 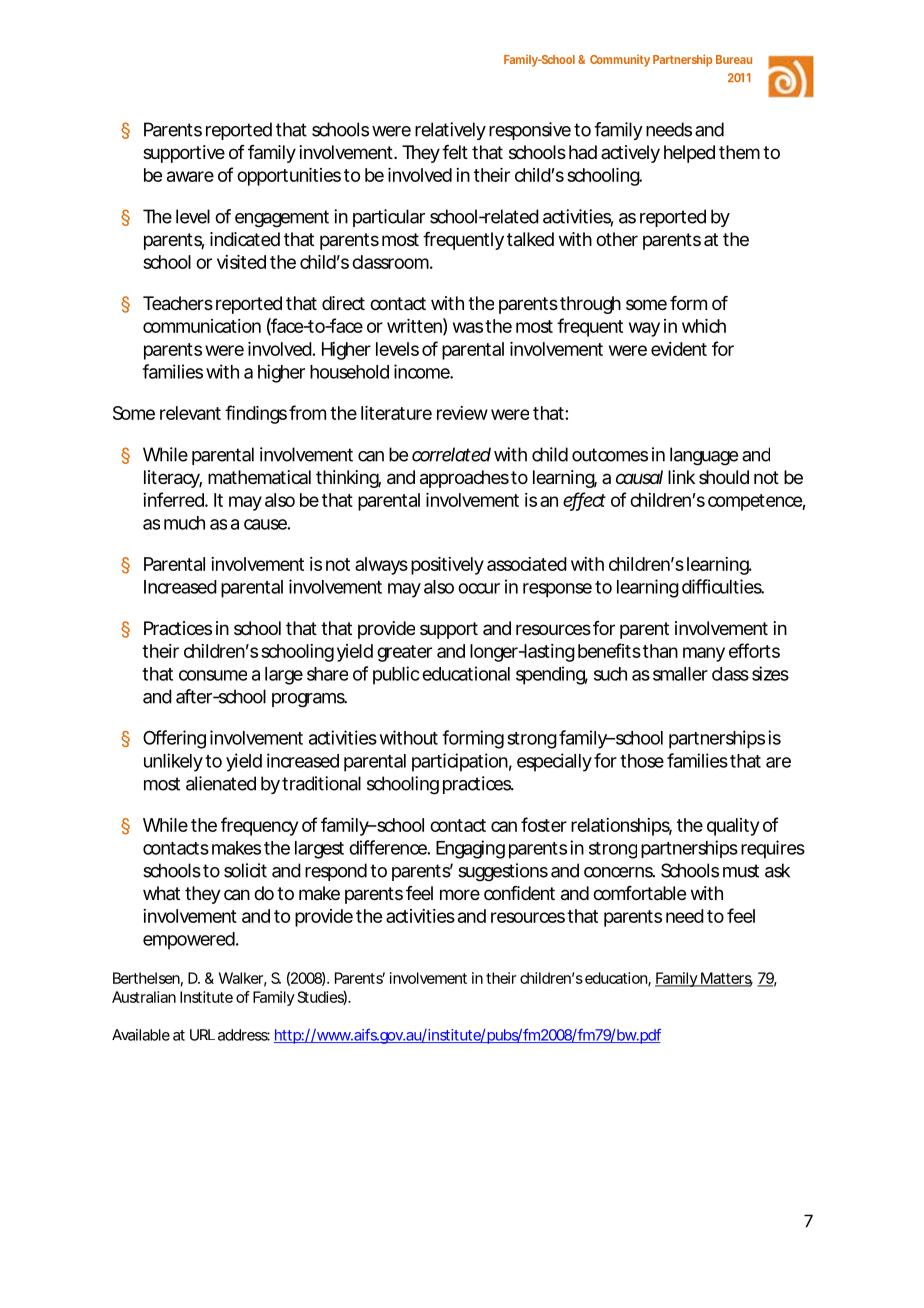 I want to click on public, so click(x=396, y=675).
